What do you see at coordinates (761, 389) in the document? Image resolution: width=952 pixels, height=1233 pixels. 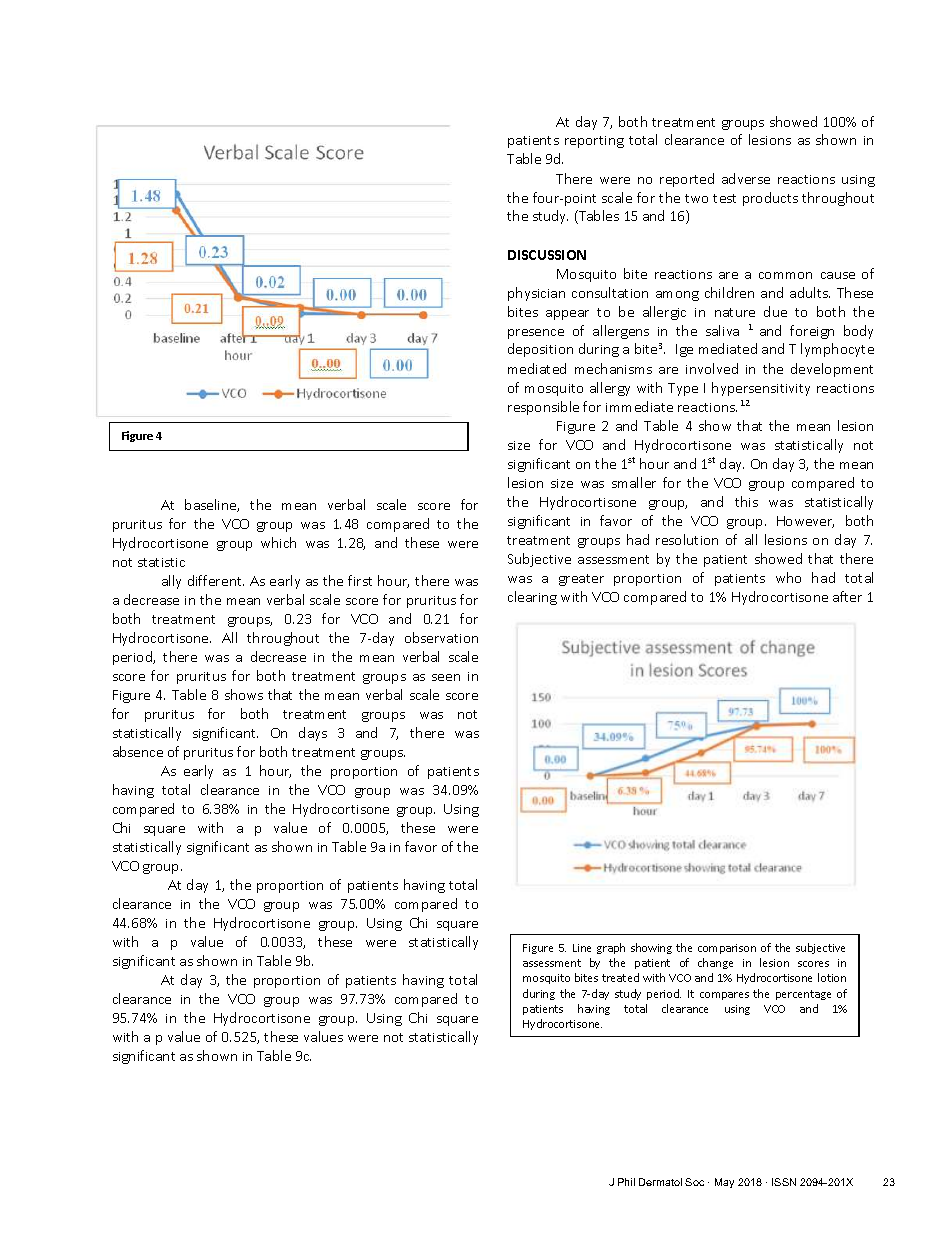 I see `hypersensitivity` at bounding box center [761, 389].
